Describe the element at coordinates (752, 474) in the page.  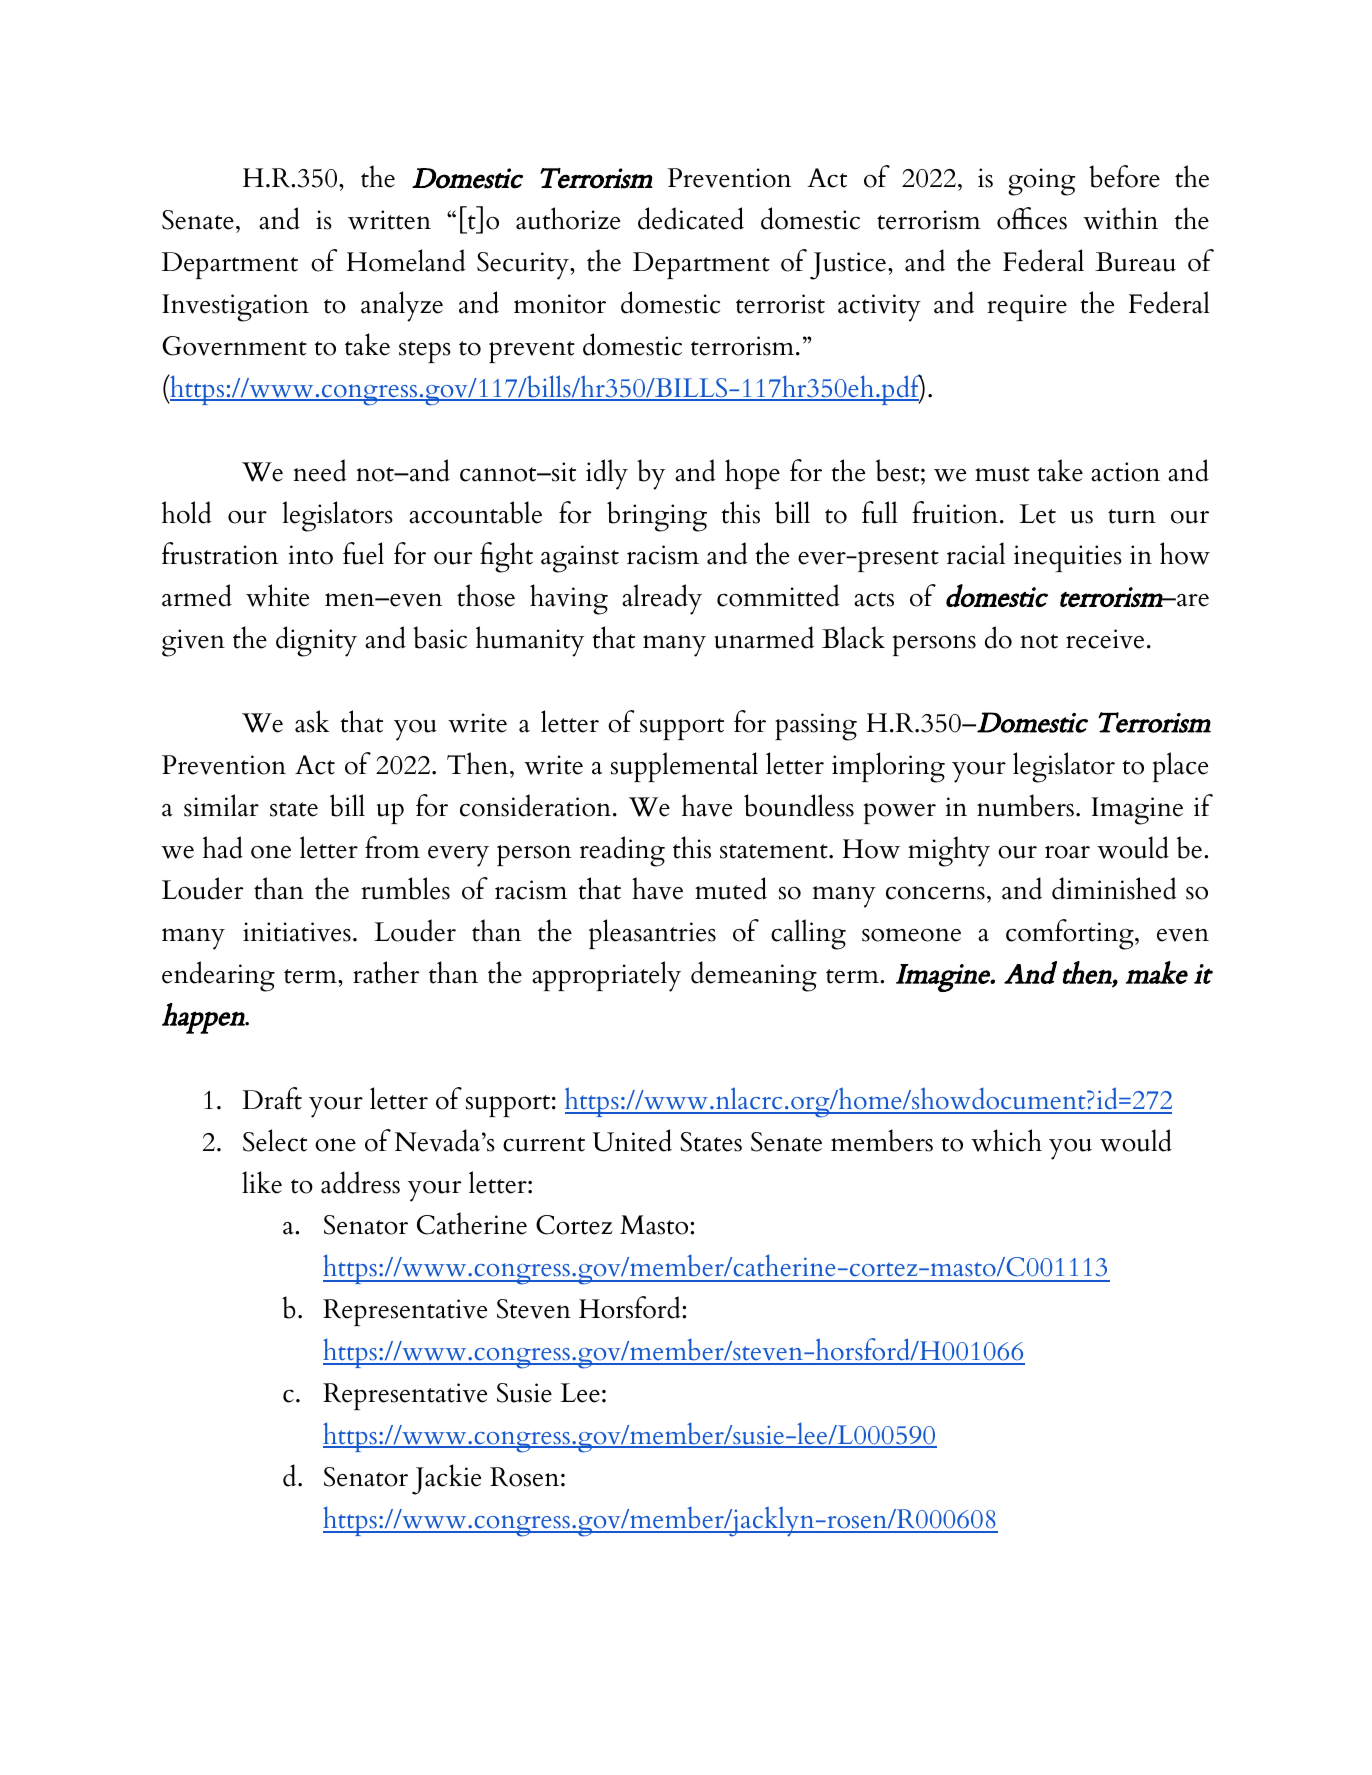
I see `hope` at that location.
